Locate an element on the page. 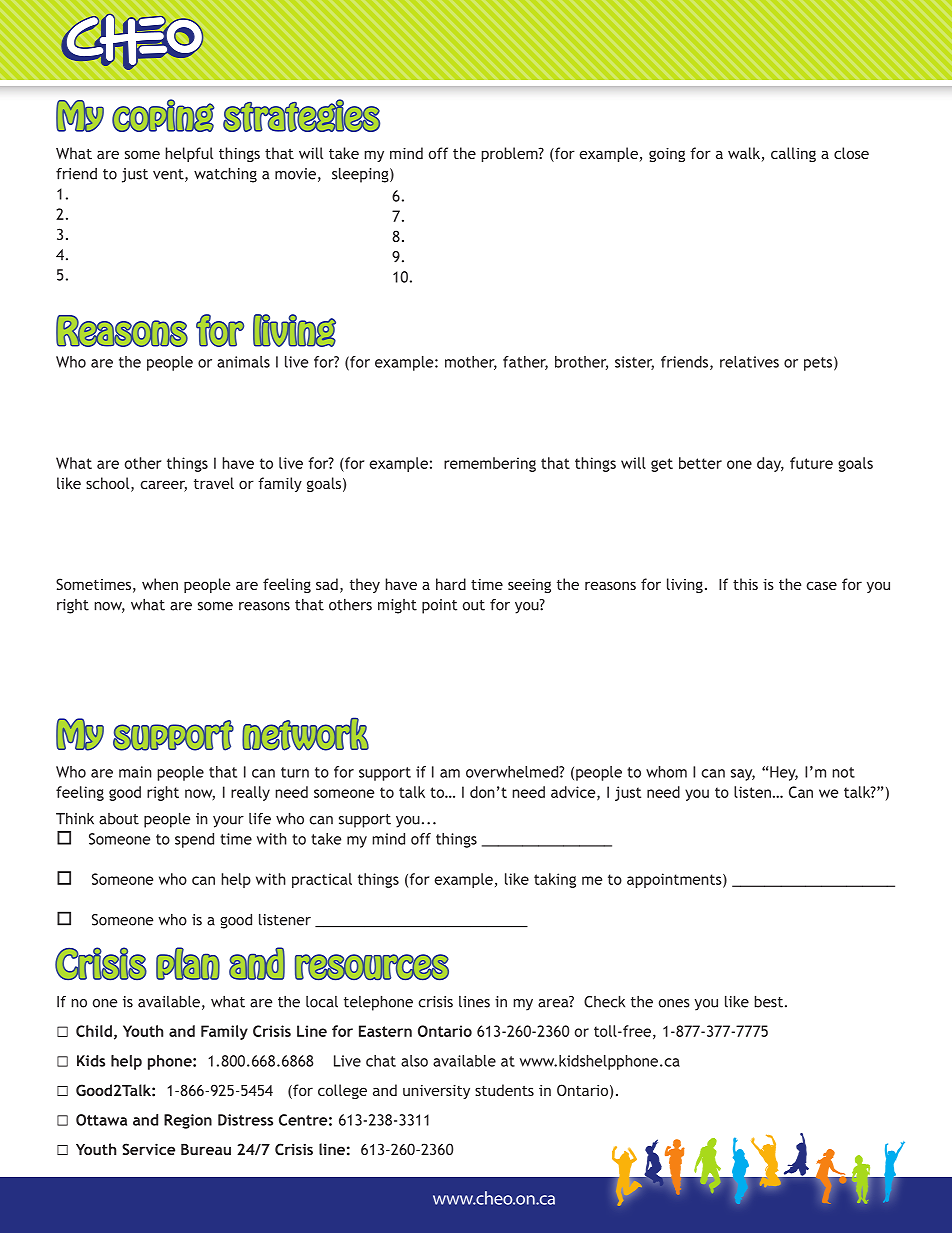  coping is located at coordinates (163, 115).
